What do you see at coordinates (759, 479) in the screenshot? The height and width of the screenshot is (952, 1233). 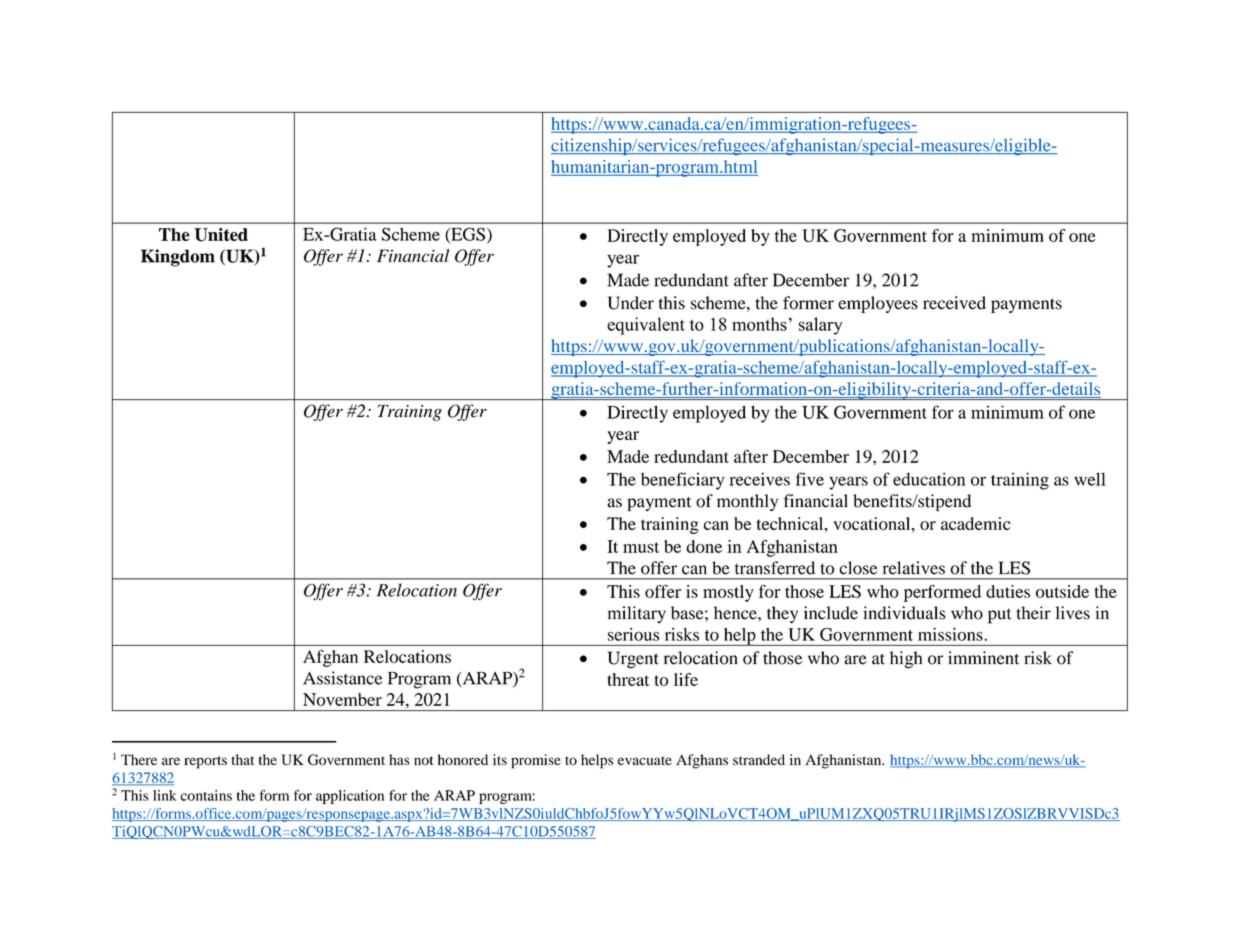 I see `receives` at bounding box center [759, 479].
